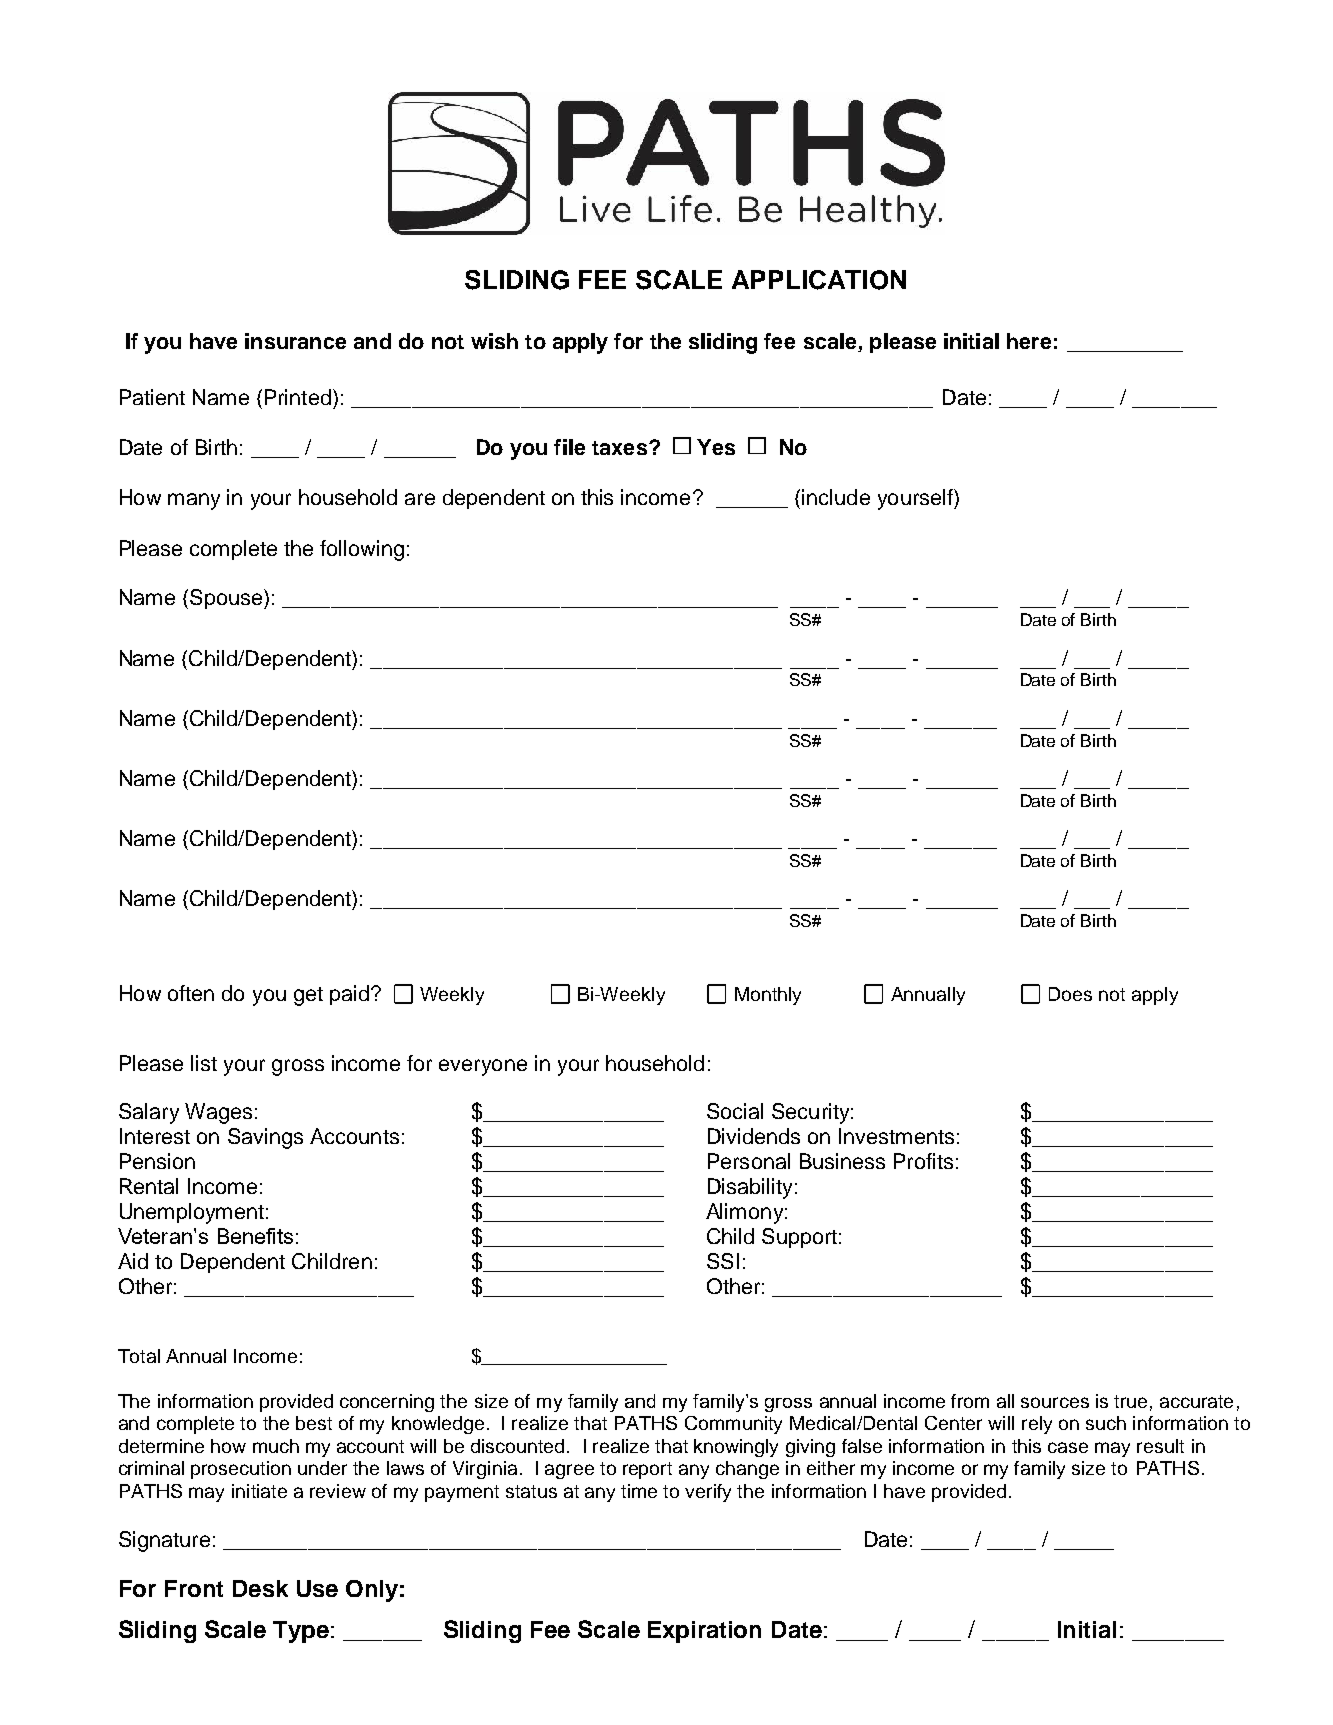 Image resolution: width=1333 pixels, height=1725 pixels. I want to click on Spouse, so click(226, 599).
